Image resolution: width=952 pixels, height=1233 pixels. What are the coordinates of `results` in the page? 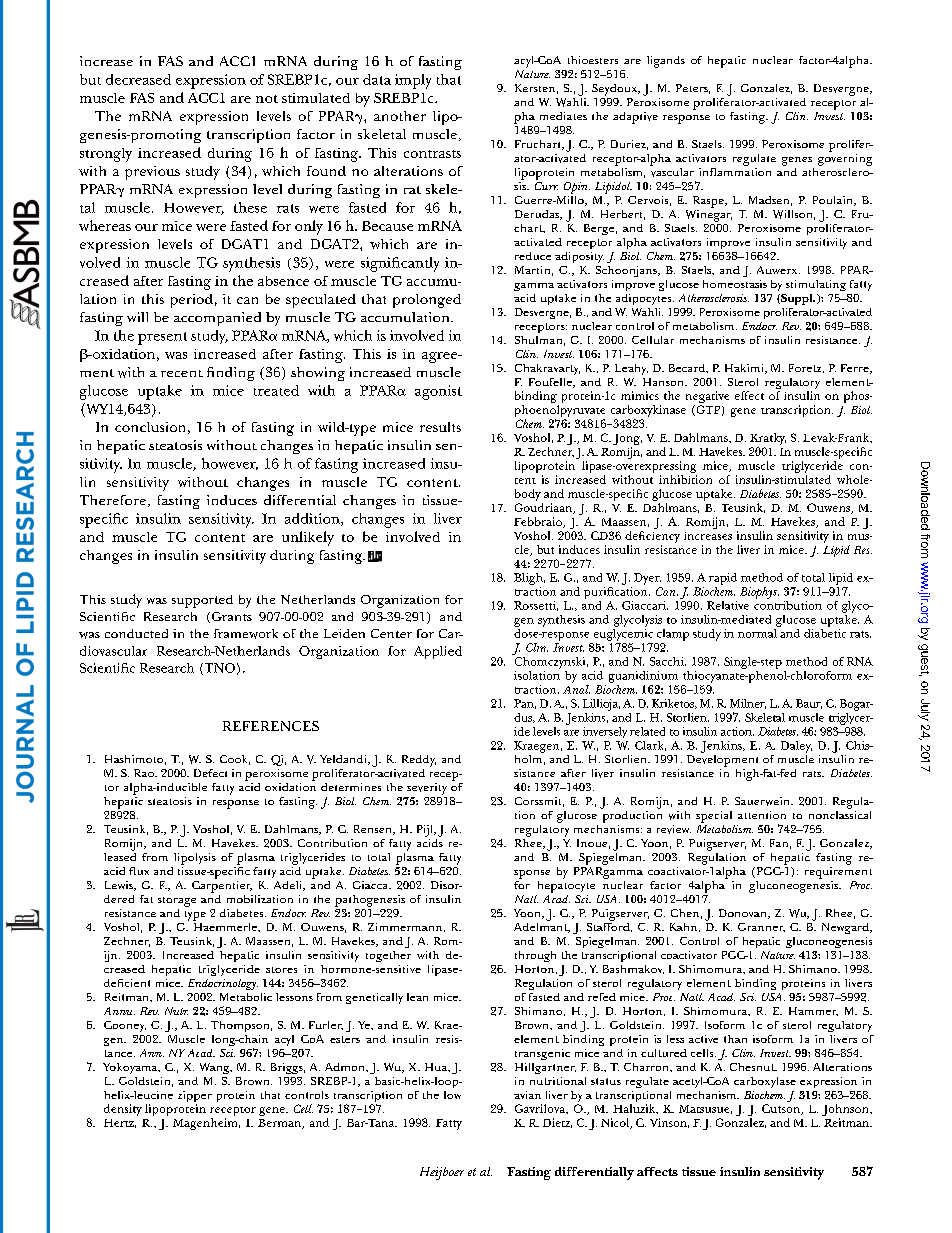 It's located at (440, 427).
